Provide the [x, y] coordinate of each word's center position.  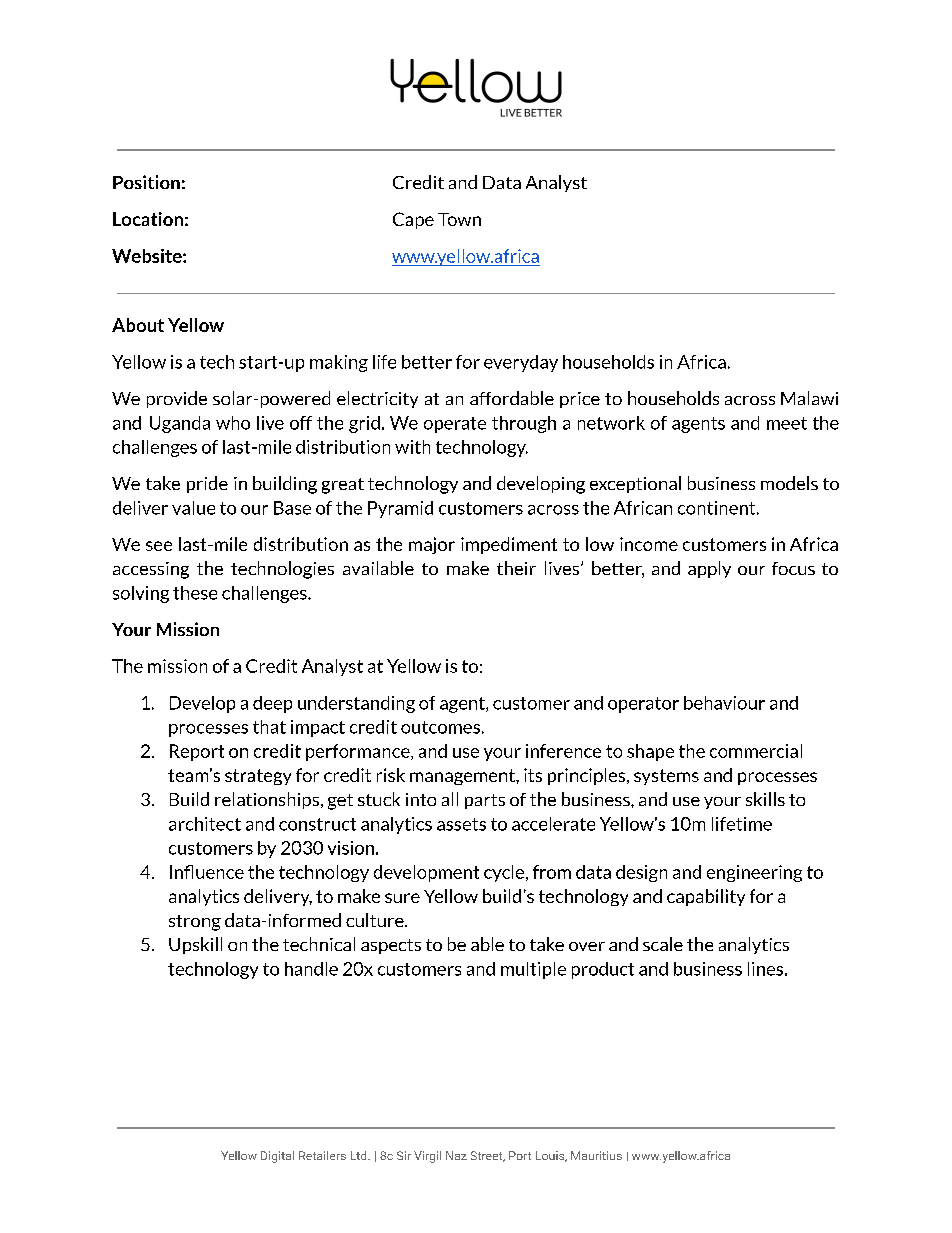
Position [146, 182]
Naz [456, 1155]
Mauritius [596, 1155]
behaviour [724, 703]
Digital [277, 1157]
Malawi [809, 398]
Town [459, 219]
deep [272, 704]
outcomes [440, 727]
